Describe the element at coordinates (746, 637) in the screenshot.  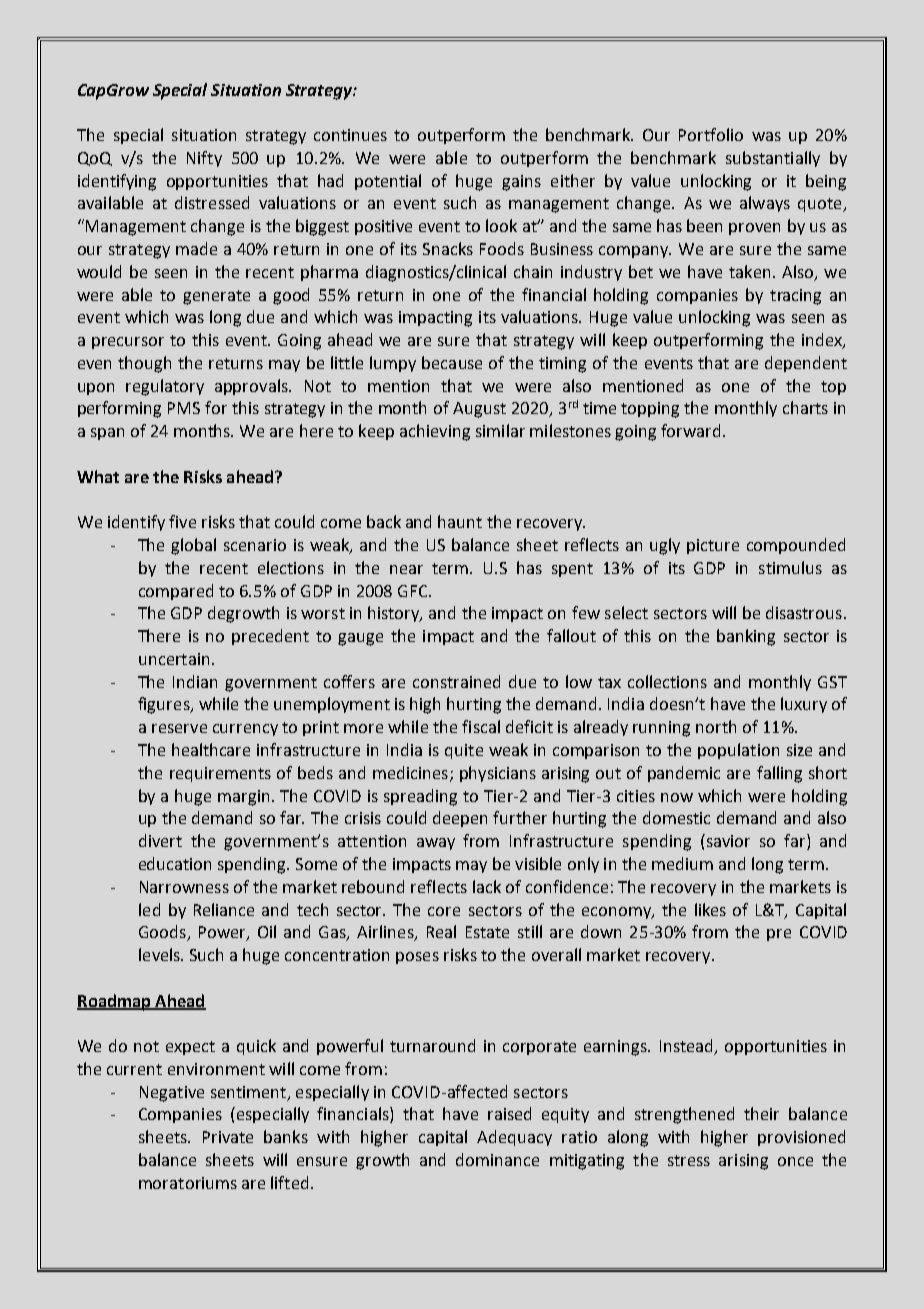
I see `banking` at that location.
